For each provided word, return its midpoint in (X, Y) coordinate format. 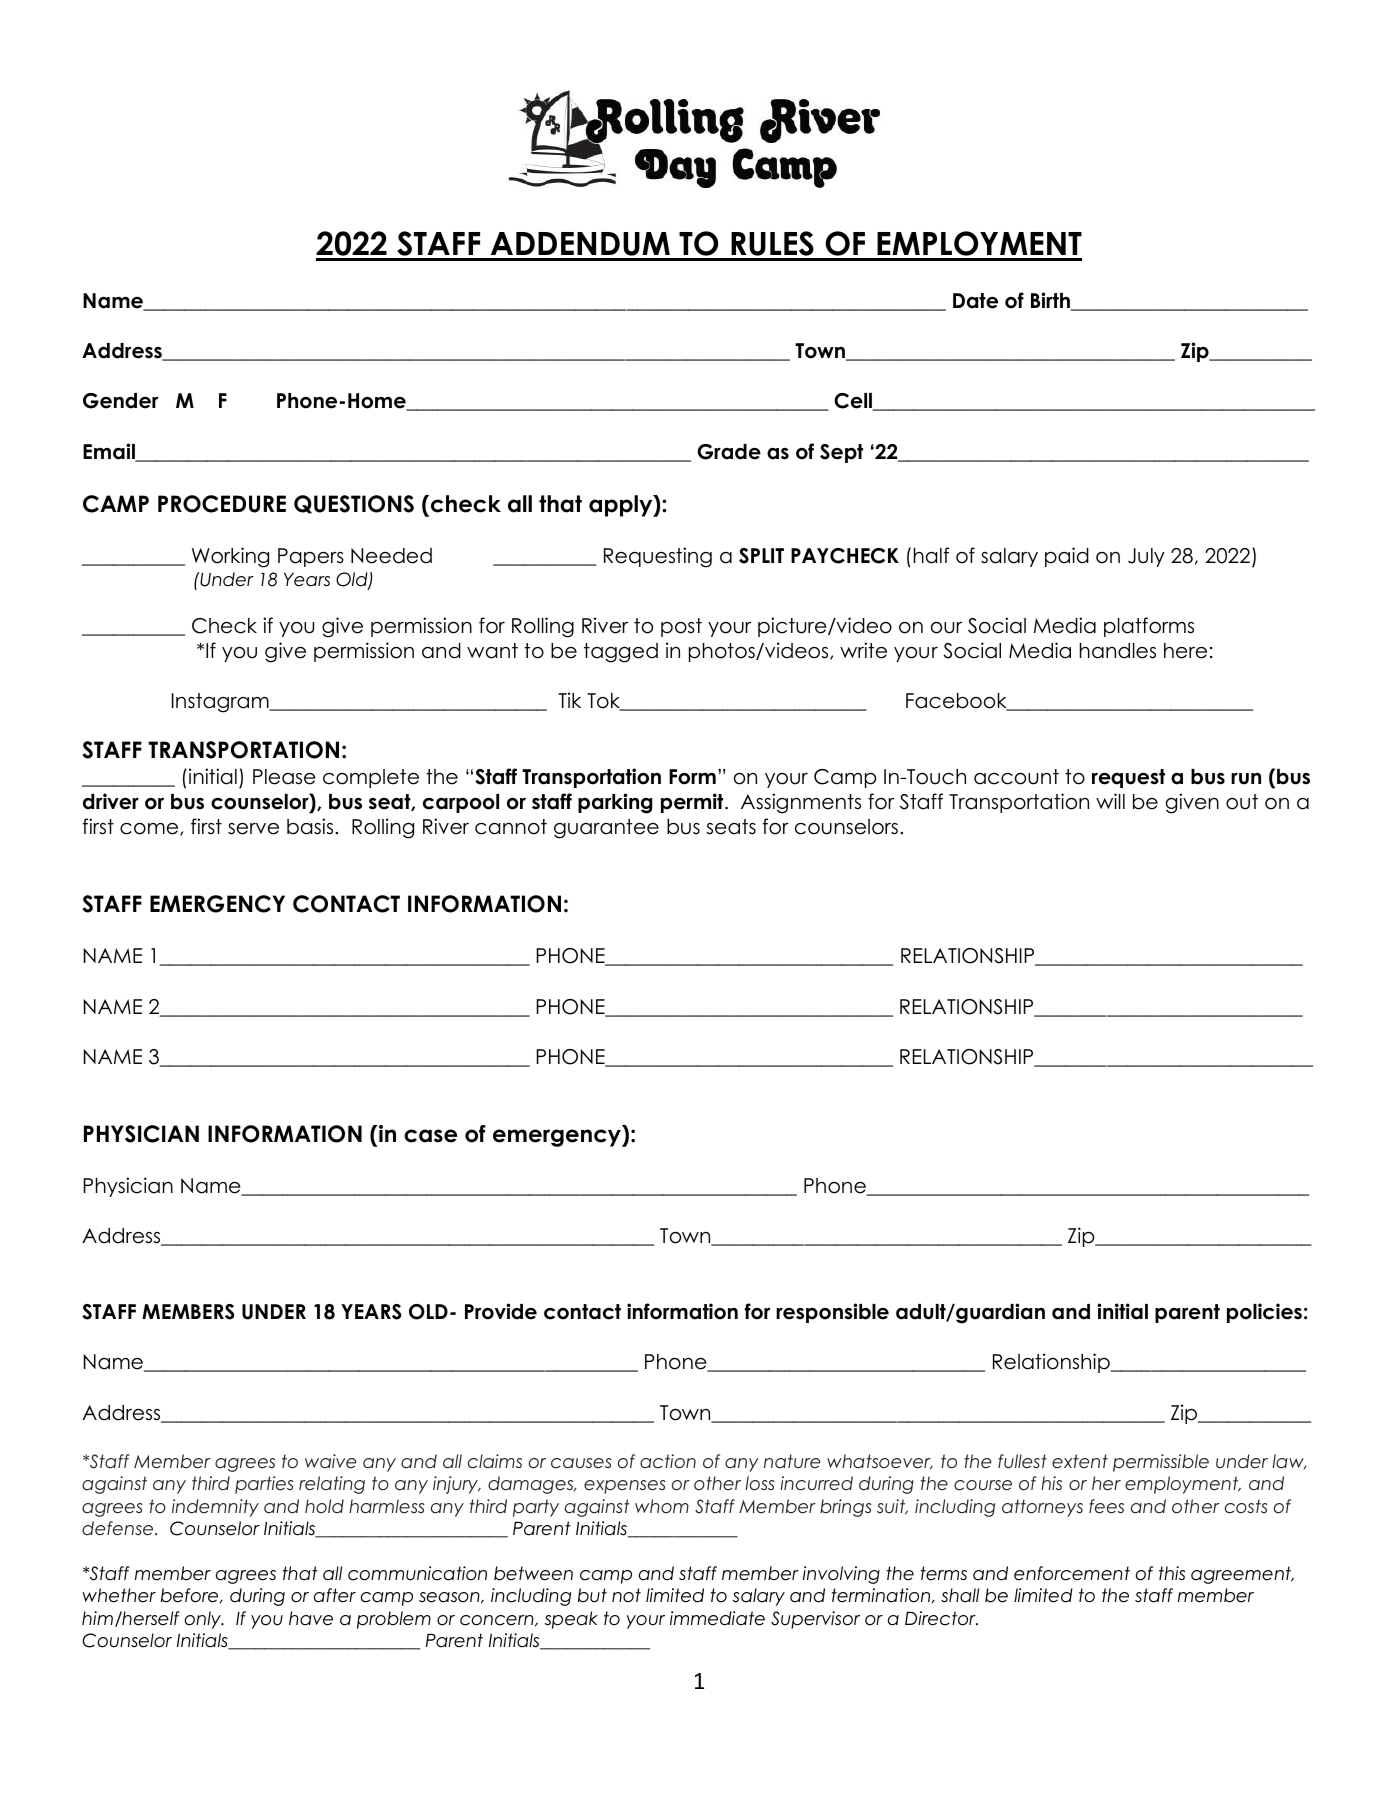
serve (253, 829)
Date (975, 301)
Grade (729, 452)
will (1110, 801)
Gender (121, 401)
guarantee (606, 829)
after (335, 1595)
